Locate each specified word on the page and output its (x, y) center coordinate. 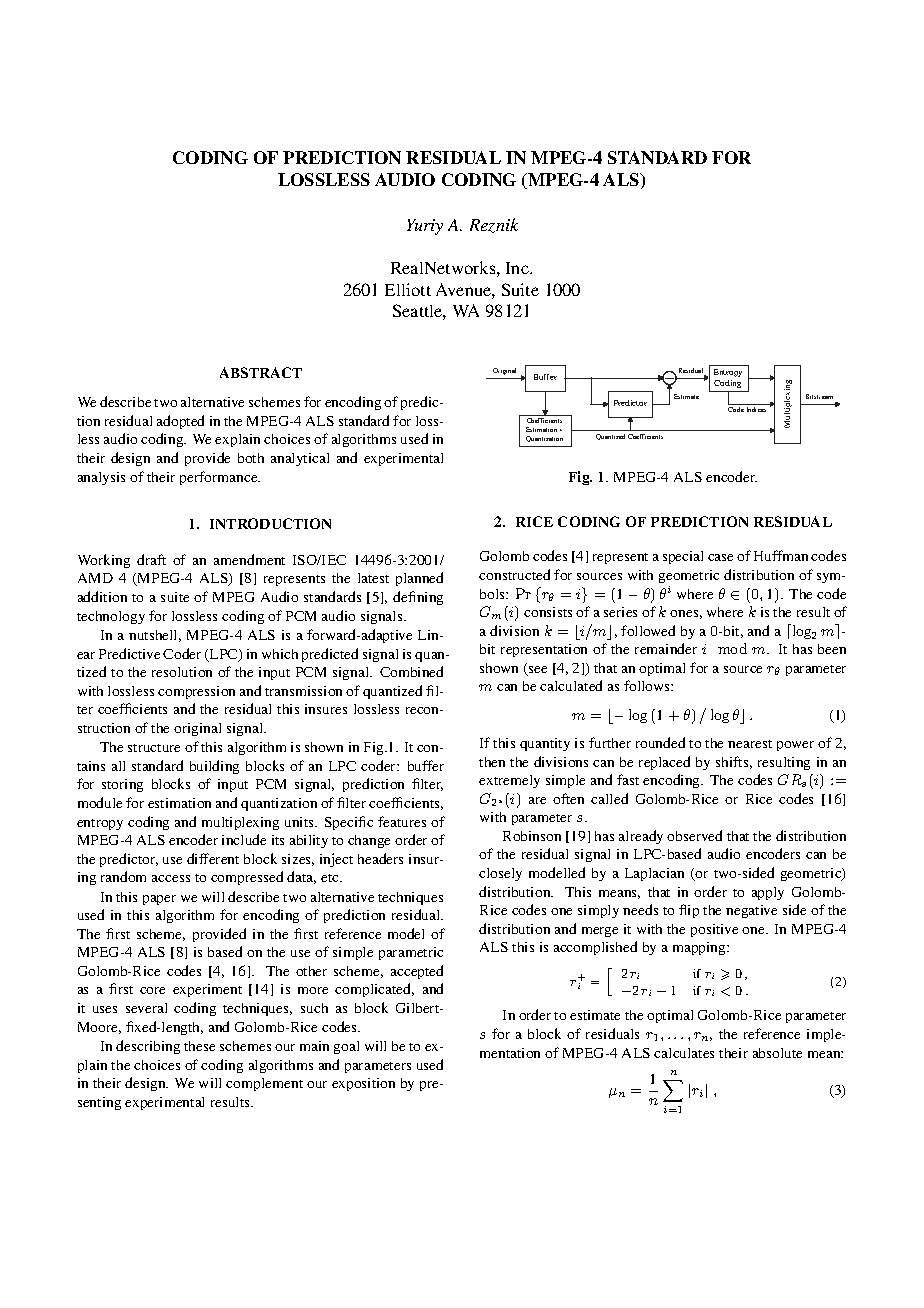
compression (196, 692)
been (832, 649)
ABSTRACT (261, 372)
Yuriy (425, 227)
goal (346, 1047)
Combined (411, 671)
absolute (777, 1053)
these (199, 1046)
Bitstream (819, 396)
